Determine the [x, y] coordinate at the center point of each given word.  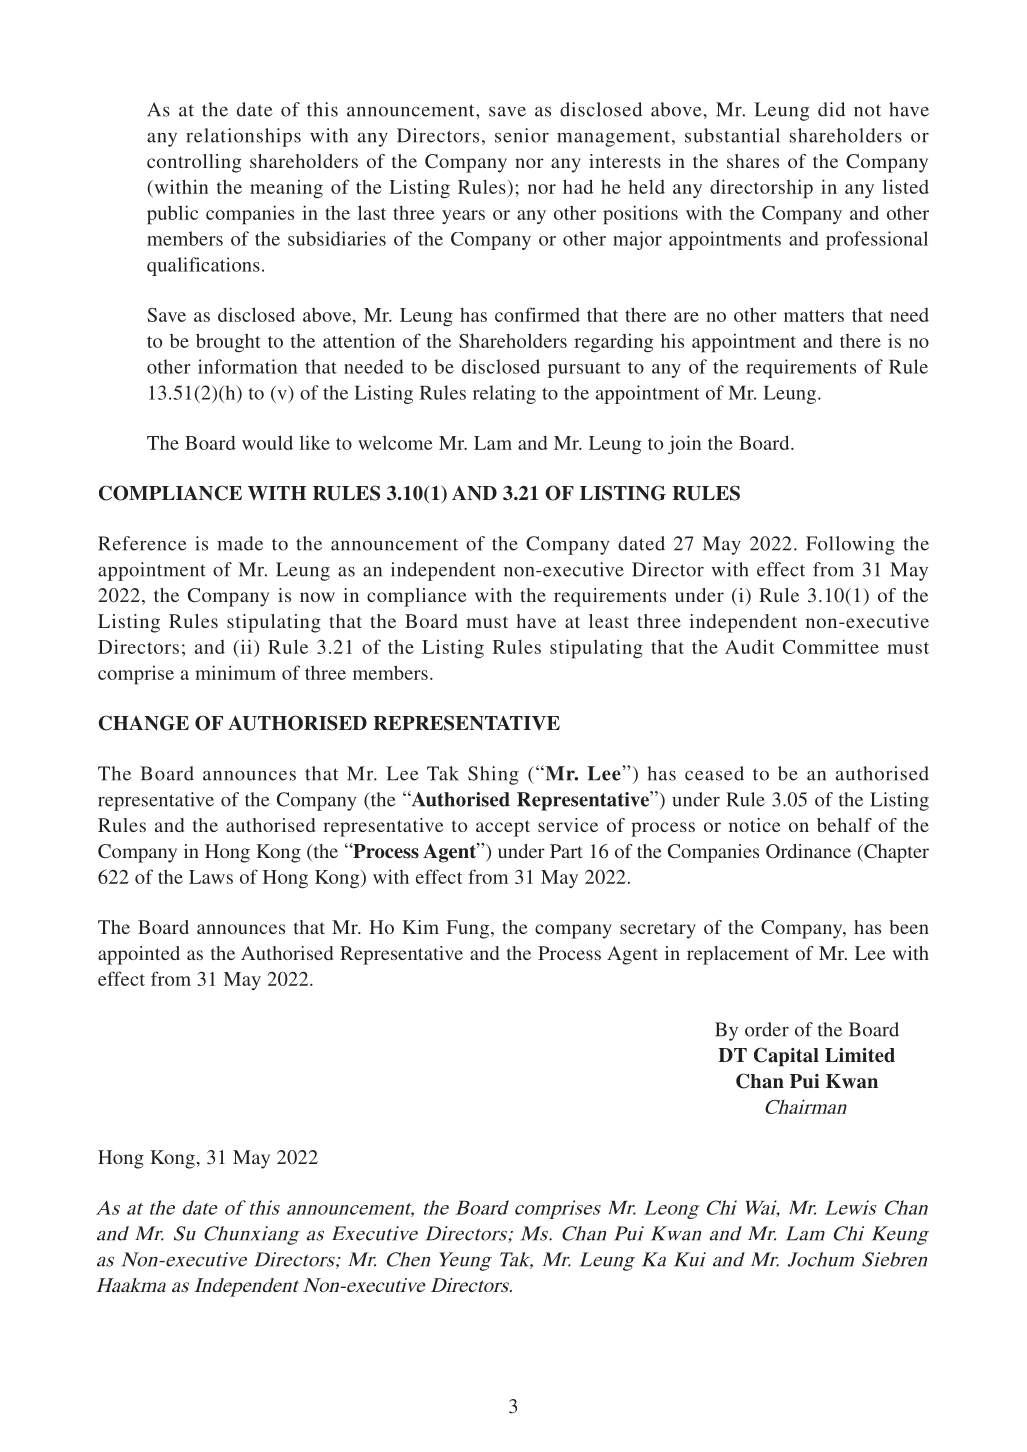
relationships [243, 137]
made [240, 543]
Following [850, 545]
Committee [831, 646]
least [609, 621]
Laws [211, 877]
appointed [139, 955]
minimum [235, 672]
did [831, 109]
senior [522, 135]
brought [228, 343]
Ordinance [808, 851]
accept [503, 828]
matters [814, 316]
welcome [395, 442]
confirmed [537, 314]
